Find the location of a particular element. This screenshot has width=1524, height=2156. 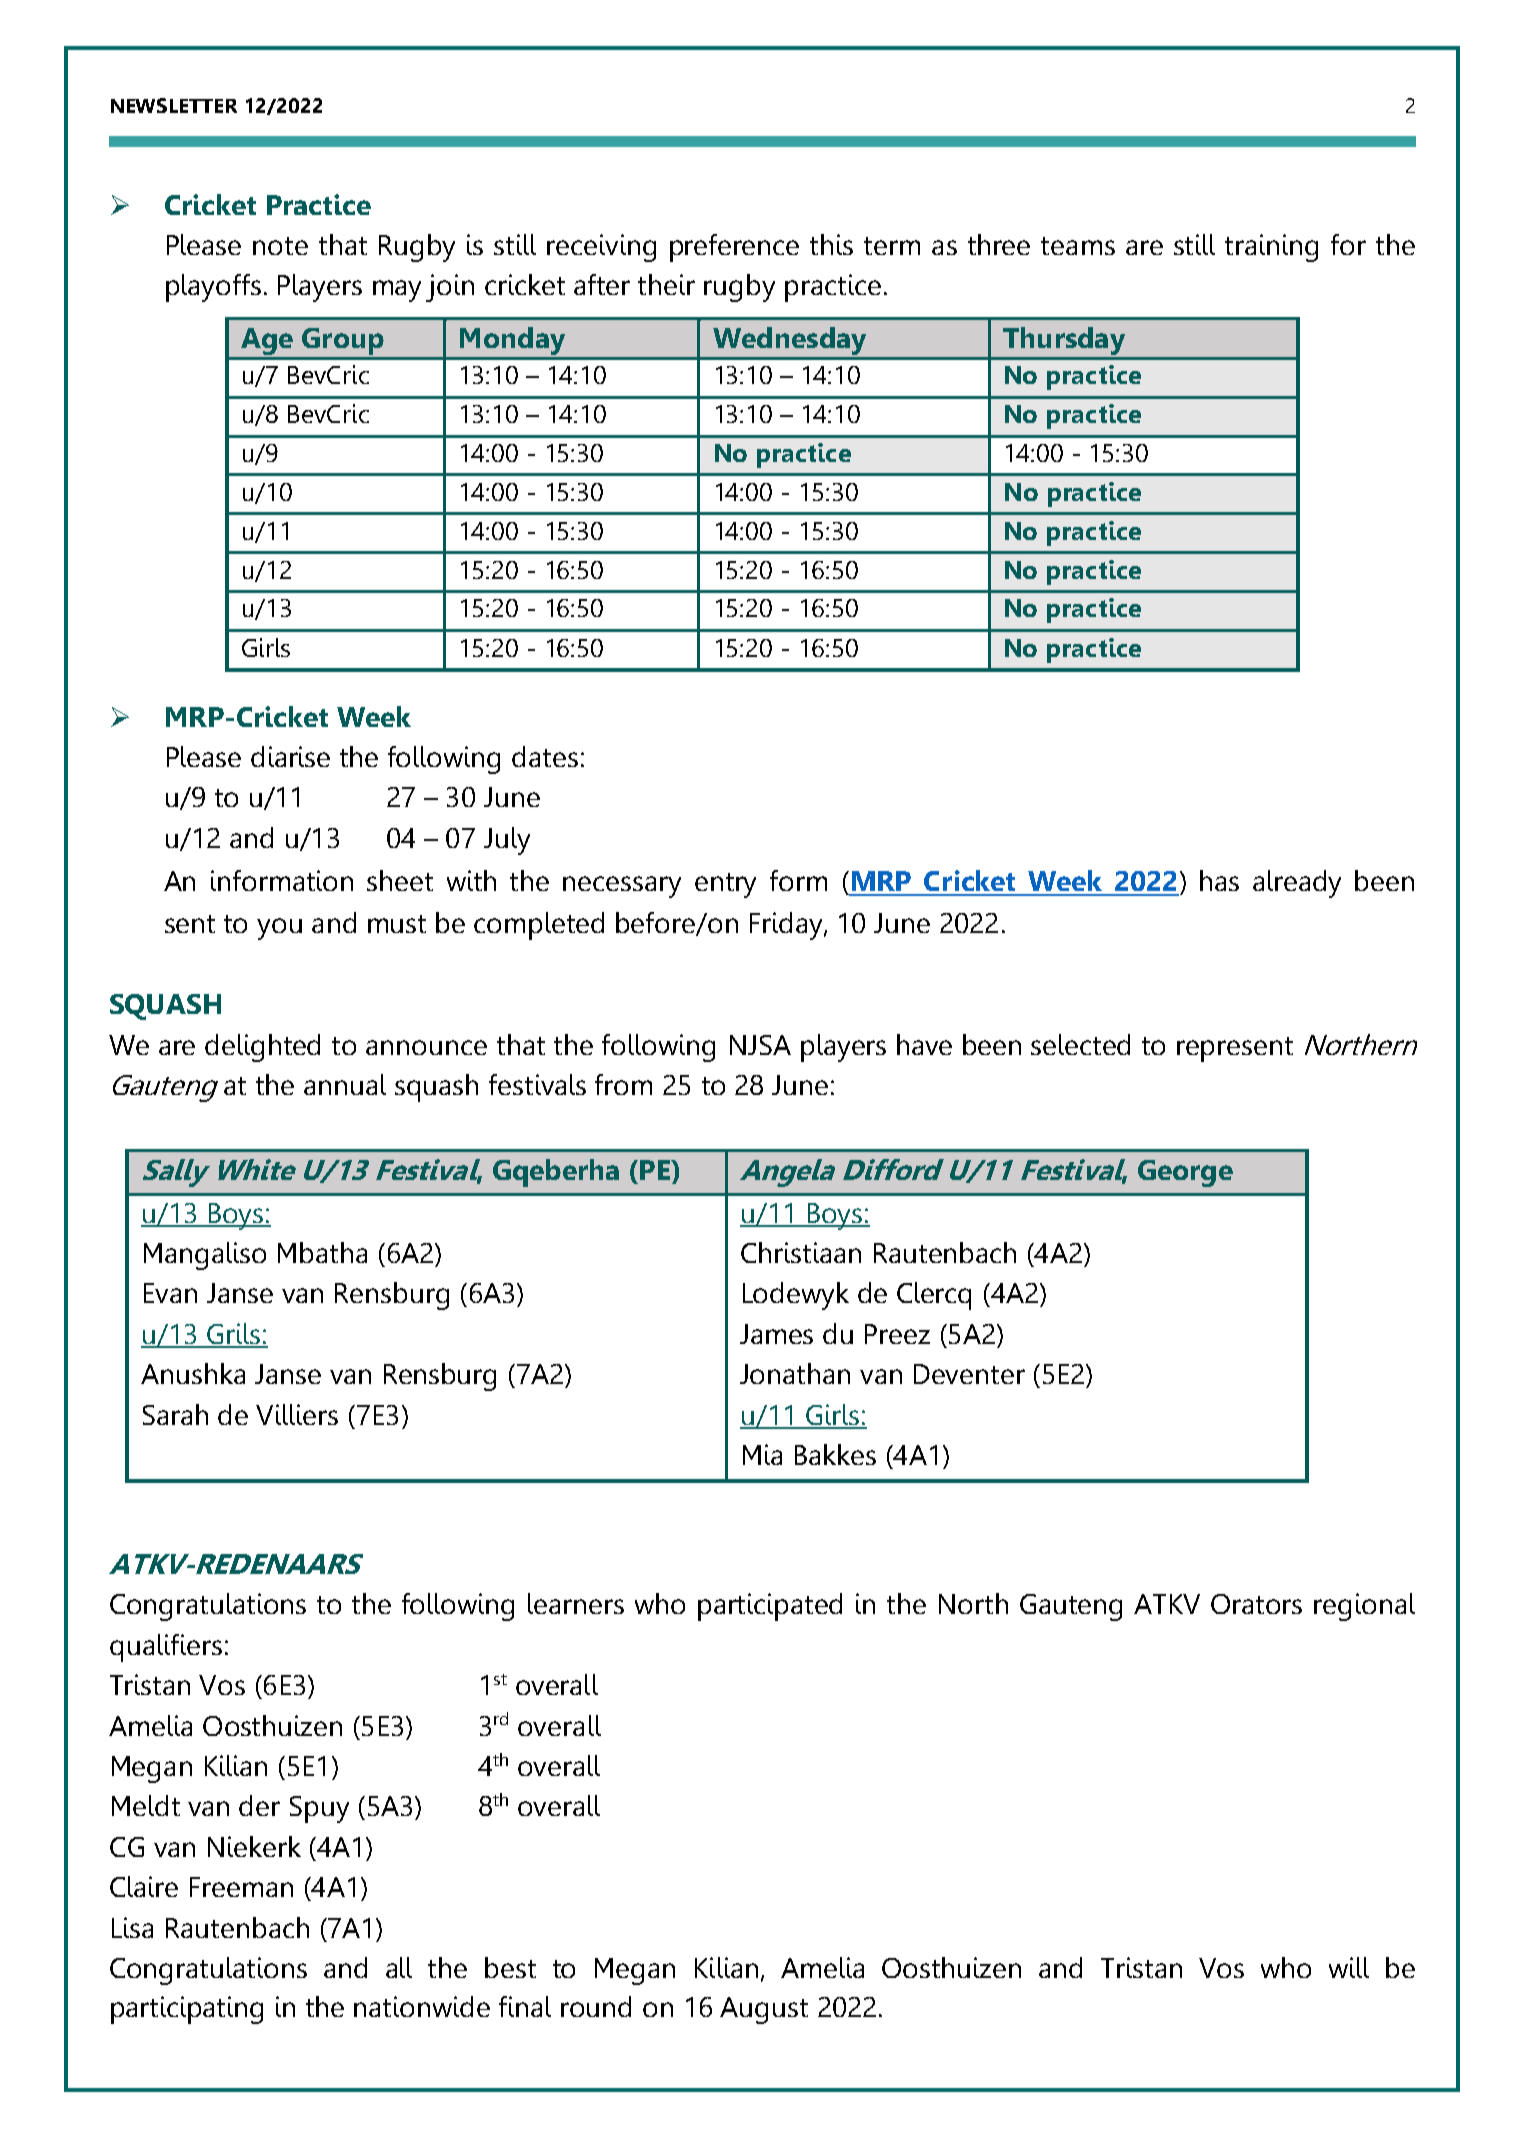

Freeman is located at coordinates (241, 1887).
